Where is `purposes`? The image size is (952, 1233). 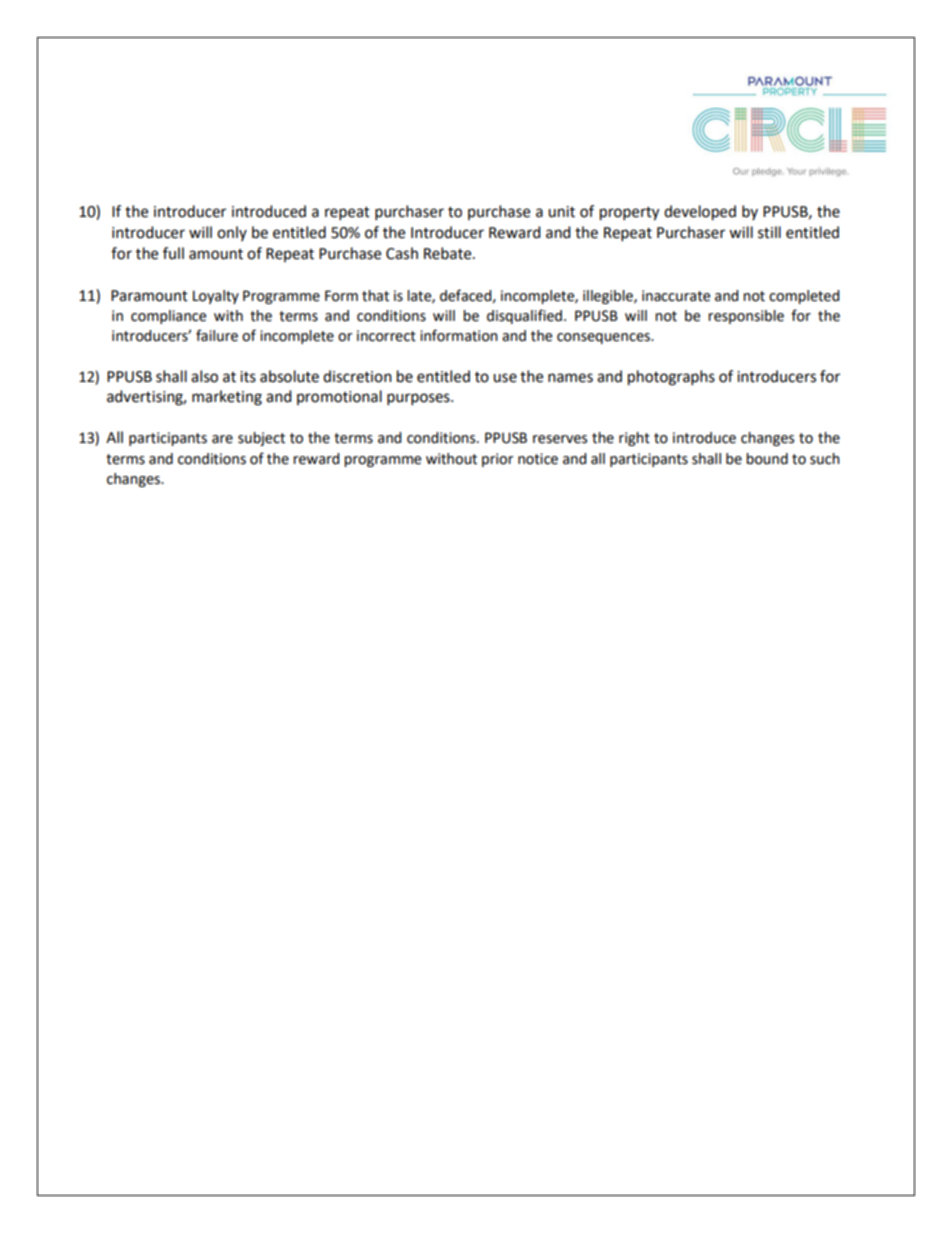
purposes is located at coordinates (419, 399).
